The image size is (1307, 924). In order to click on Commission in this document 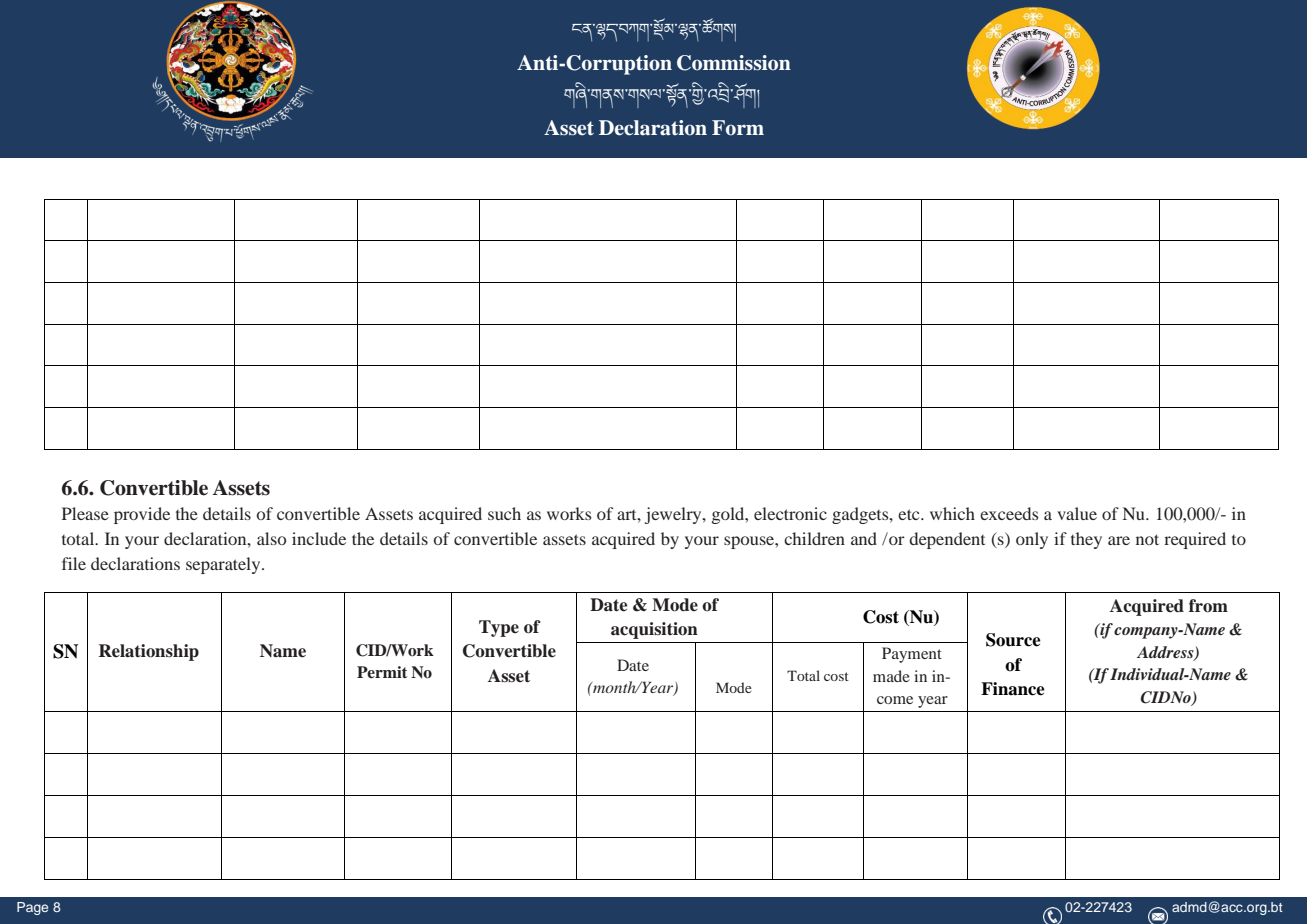, I will do `click(734, 63)`.
